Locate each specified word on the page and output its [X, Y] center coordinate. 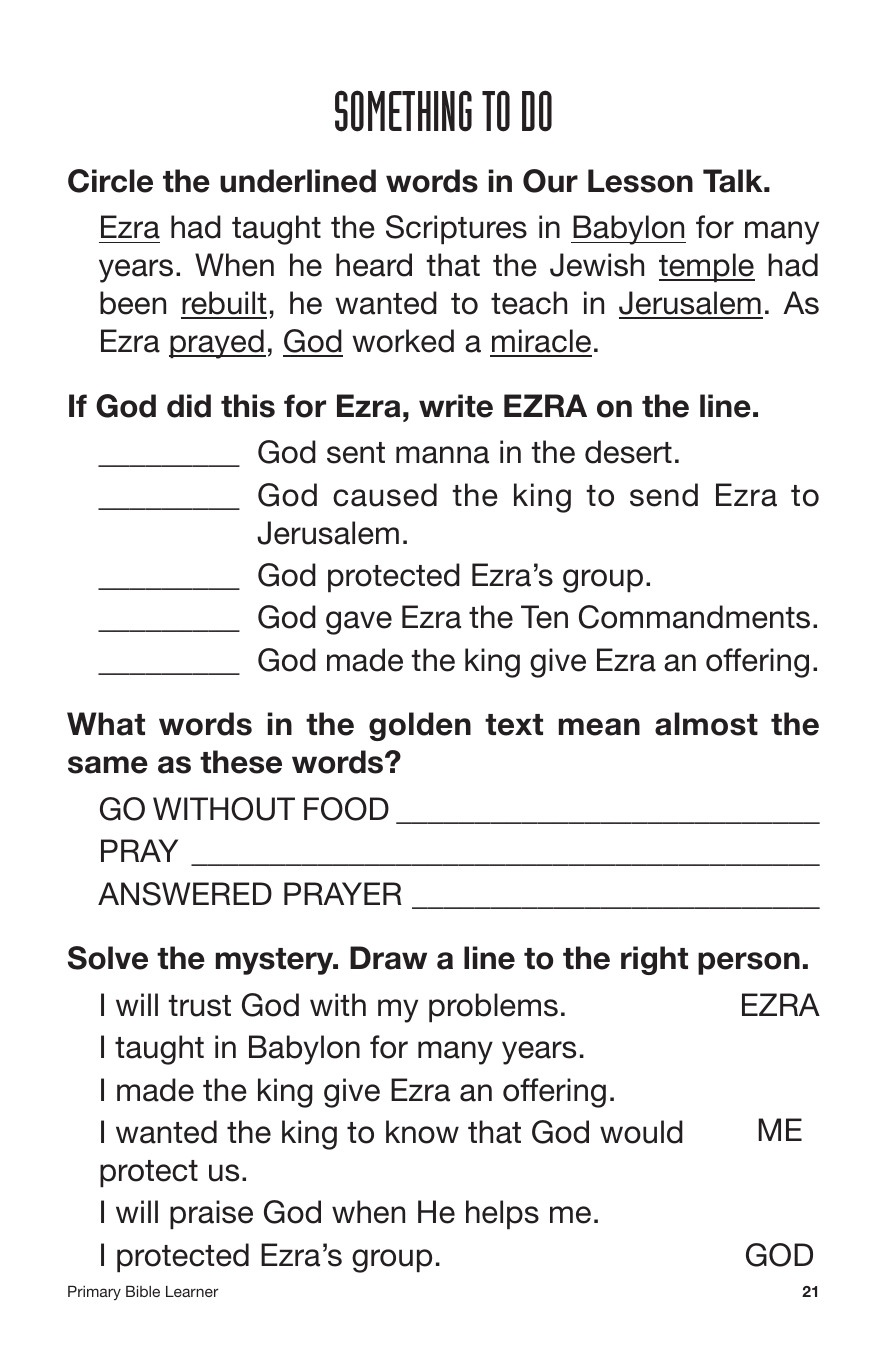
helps [502, 1215]
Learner [192, 1291]
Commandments [694, 617]
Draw [388, 958]
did [189, 406]
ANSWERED [185, 894]
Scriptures [456, 230]
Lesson [640, 181]
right [654, 960]
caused [385, 495]
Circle [110, 181]
